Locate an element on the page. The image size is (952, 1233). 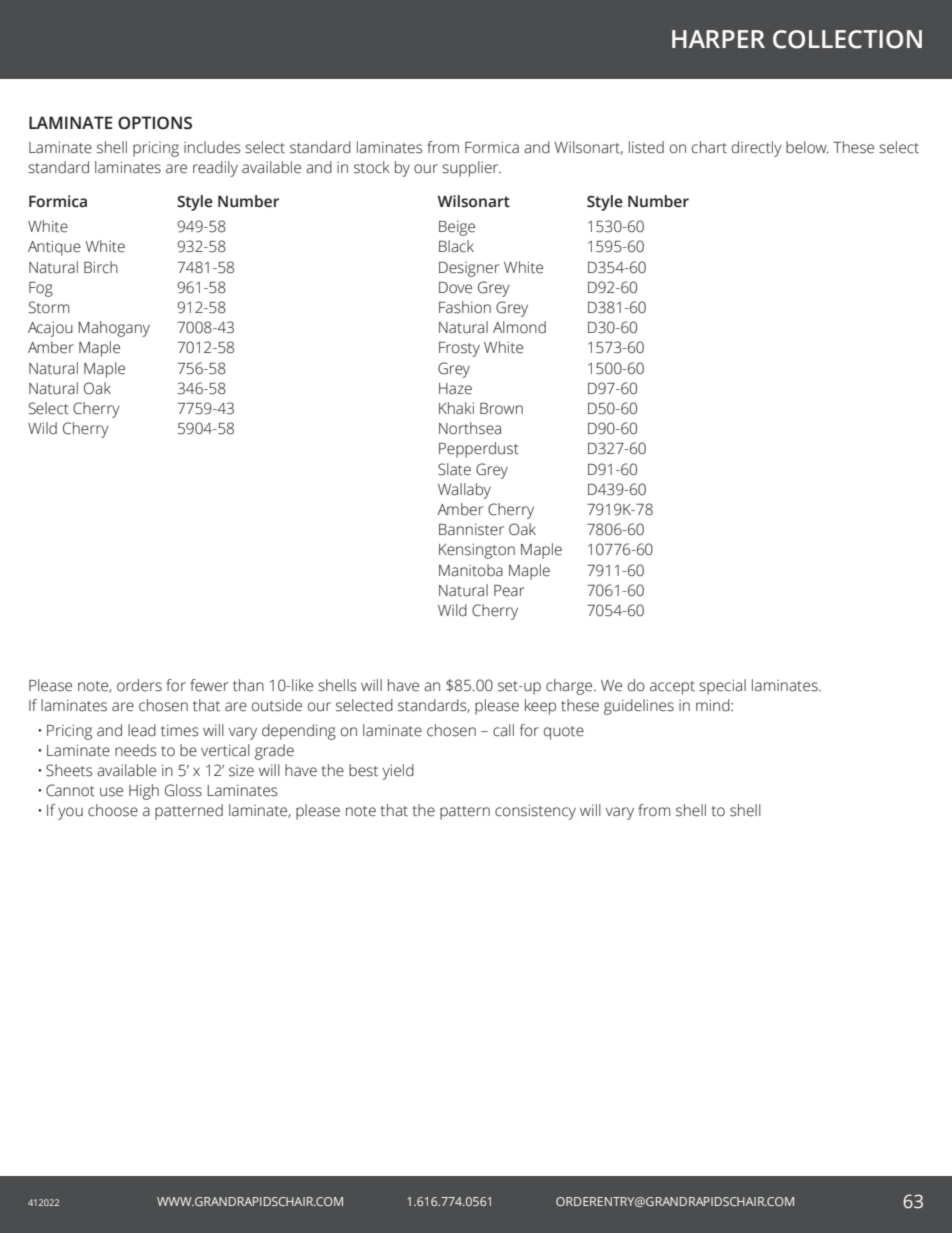
Brown is located at coordinates (501, 409).
